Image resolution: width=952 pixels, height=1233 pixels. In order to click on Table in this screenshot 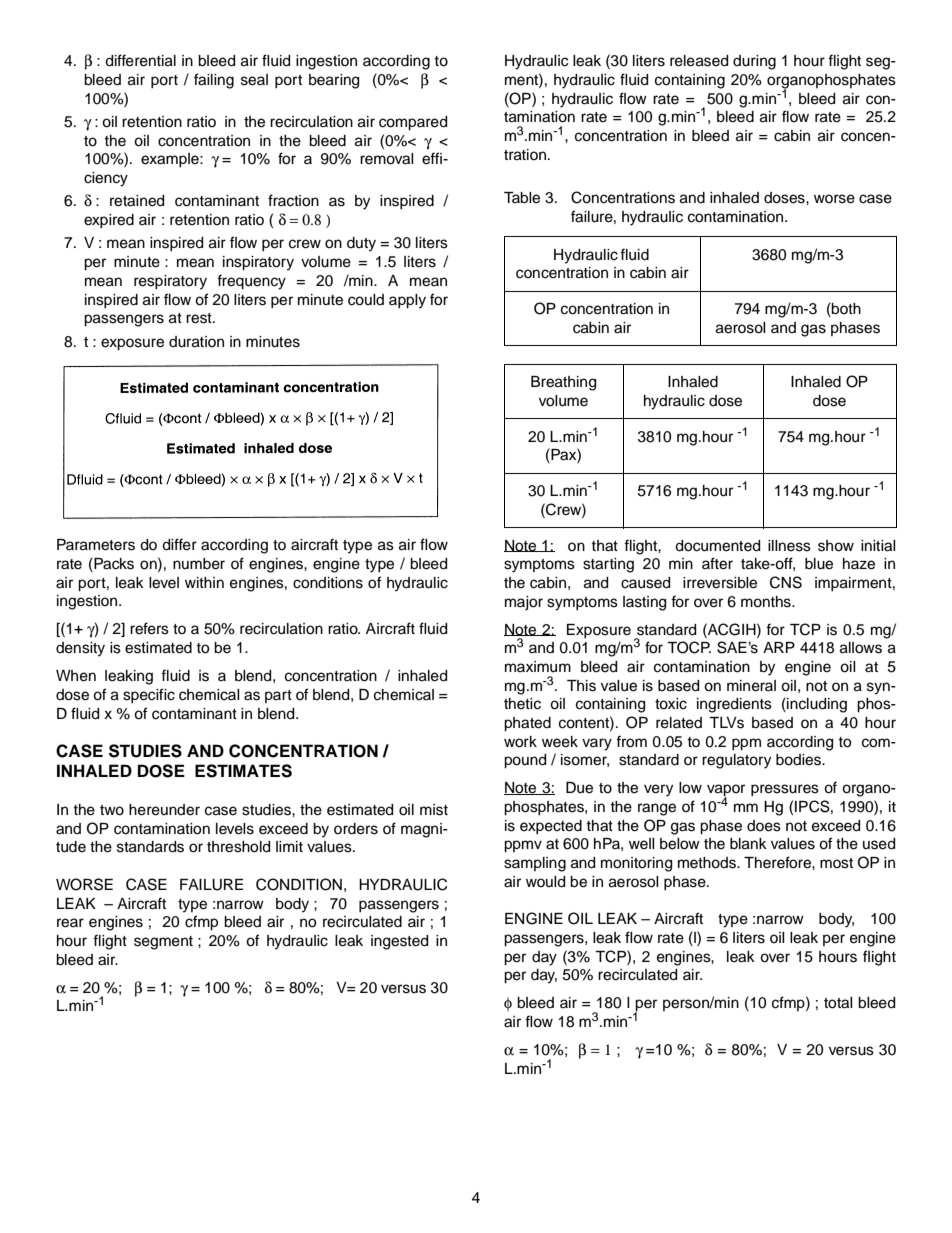, I will do `click(522, 198)`.
